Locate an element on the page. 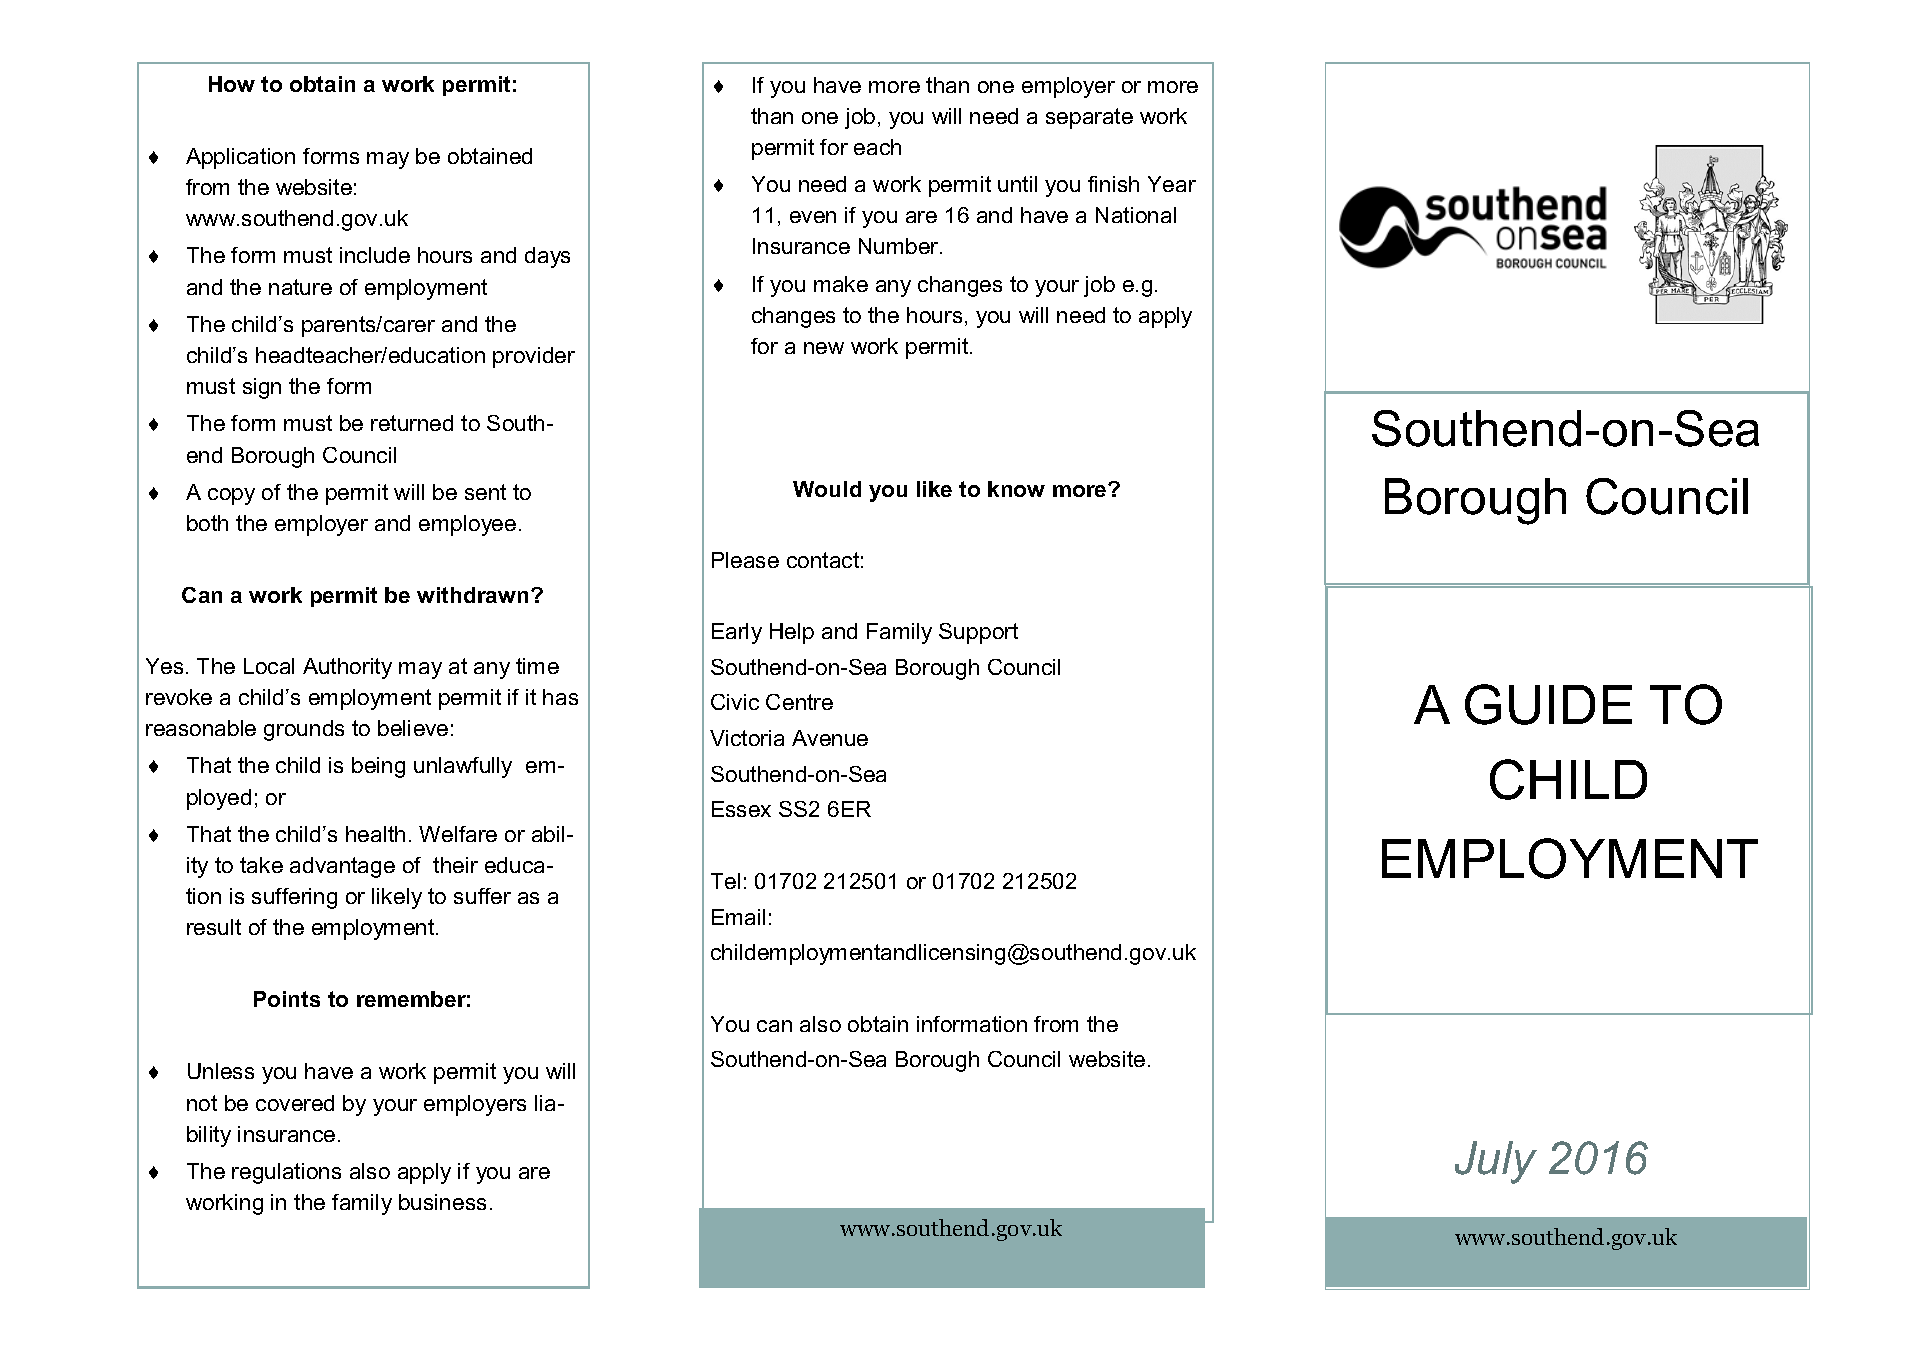 Image resolution: width=1914 pixels, height=1353 pixels. How is located at coordinates (232, 84).
